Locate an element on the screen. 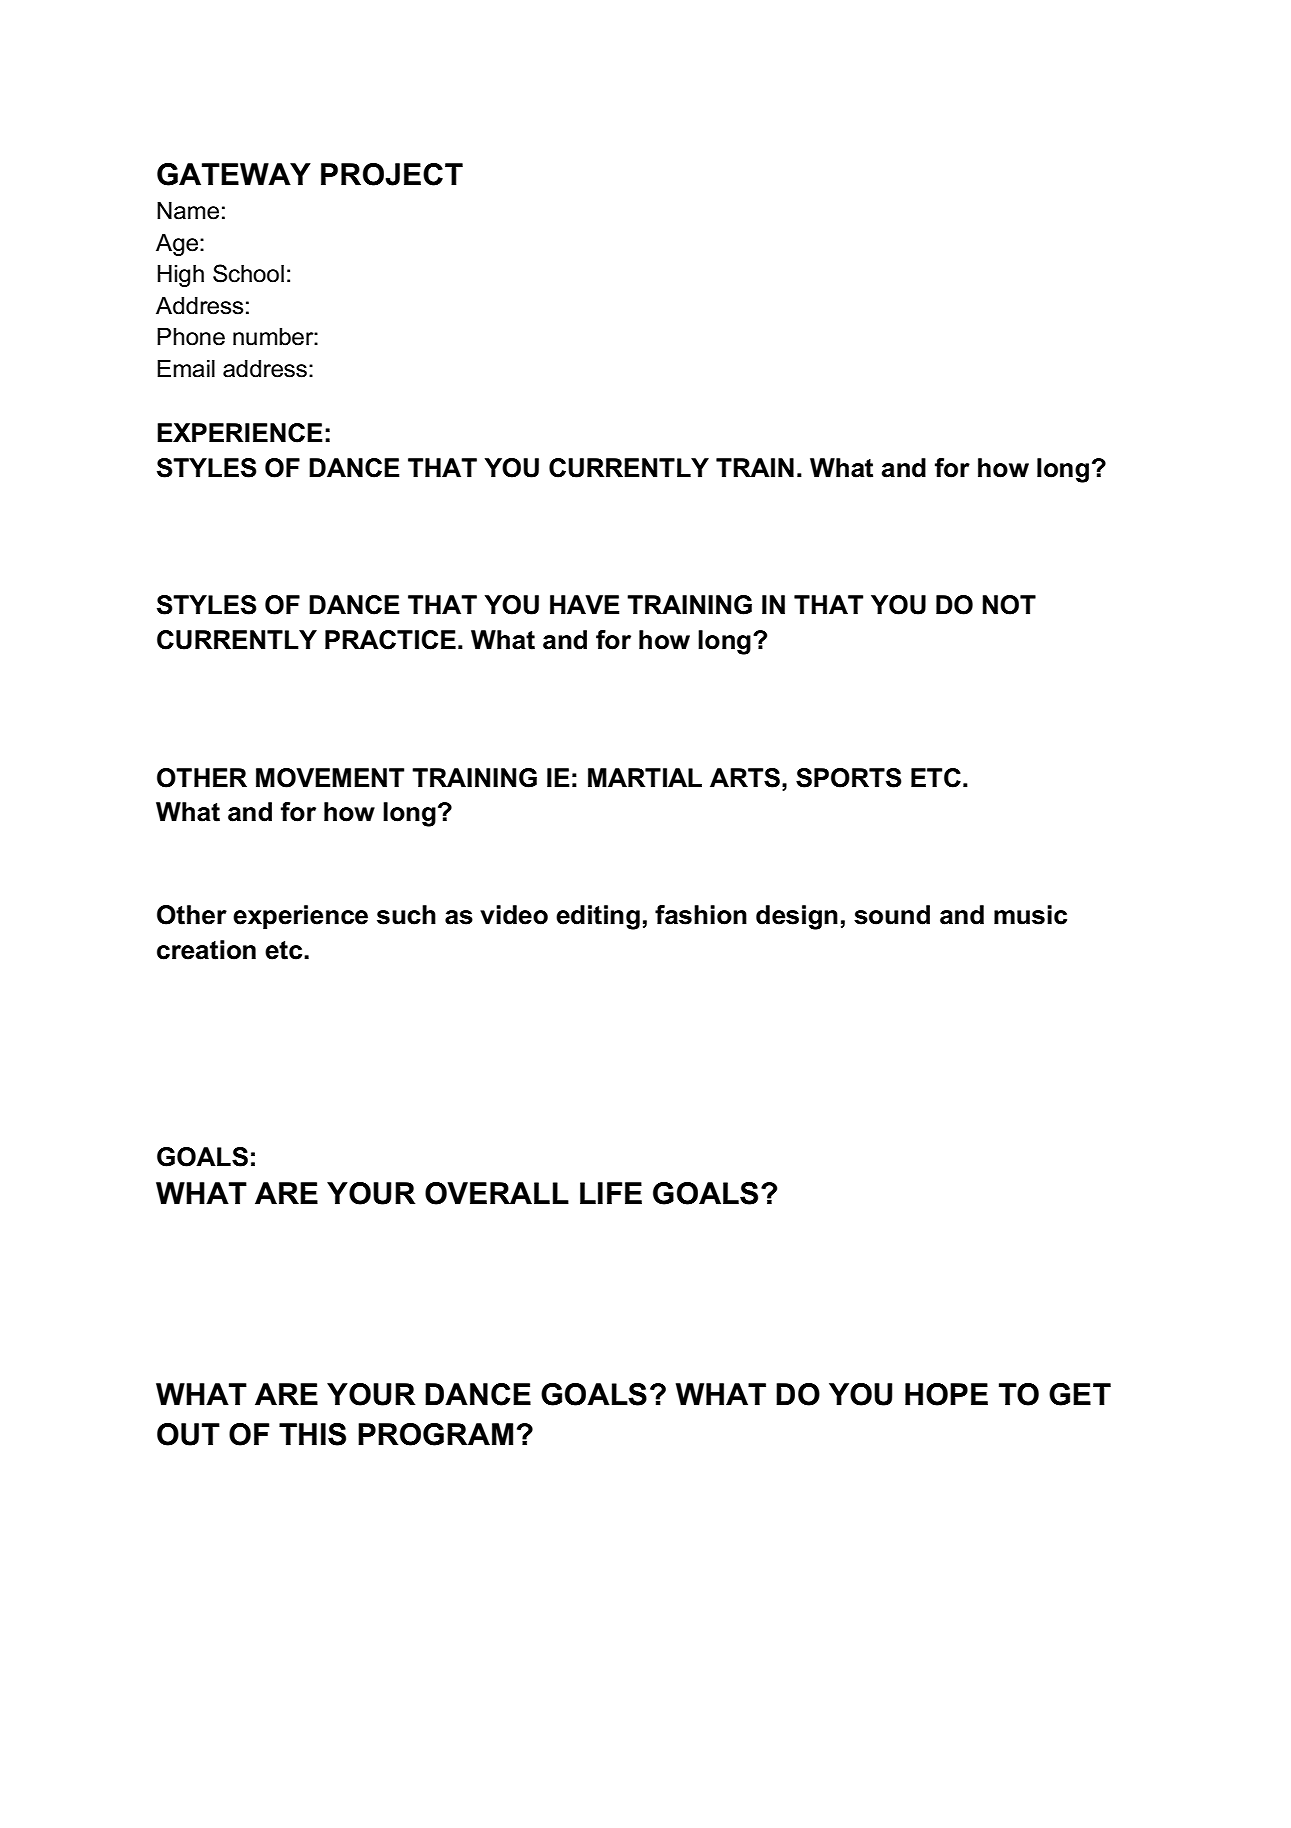  MARTIAL is located at coordinates (645, 777).
